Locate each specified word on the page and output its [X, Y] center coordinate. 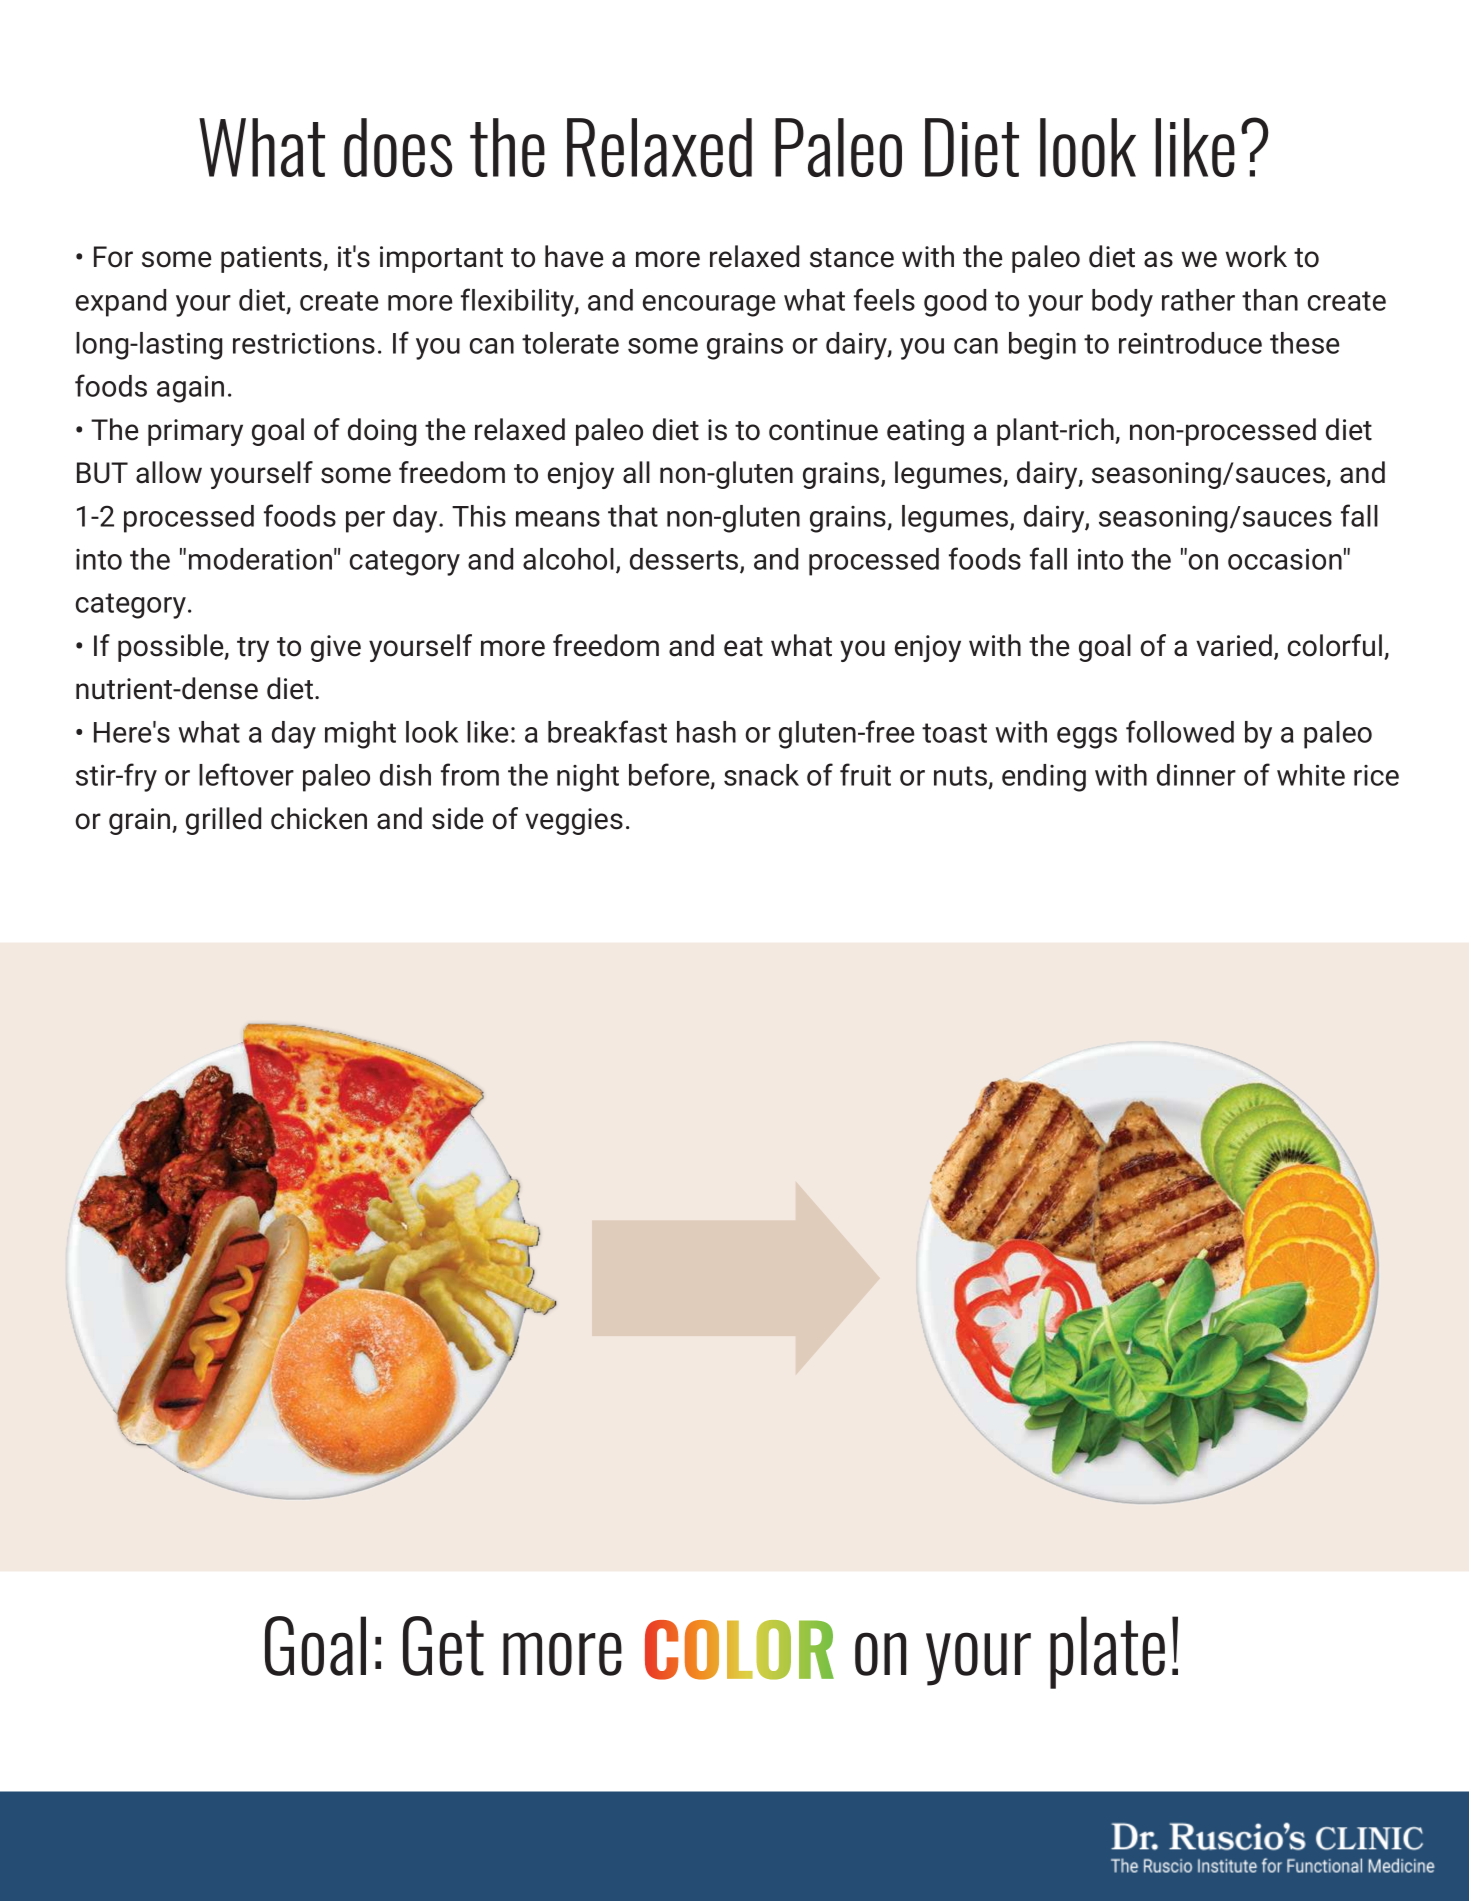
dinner [1196, 775]
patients [272, 259]
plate [1107, 1652]
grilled [223, 821]
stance [852, 258]
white [1311, 775]
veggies [574, 821]
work [1256, 256]
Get [443, 1646]
